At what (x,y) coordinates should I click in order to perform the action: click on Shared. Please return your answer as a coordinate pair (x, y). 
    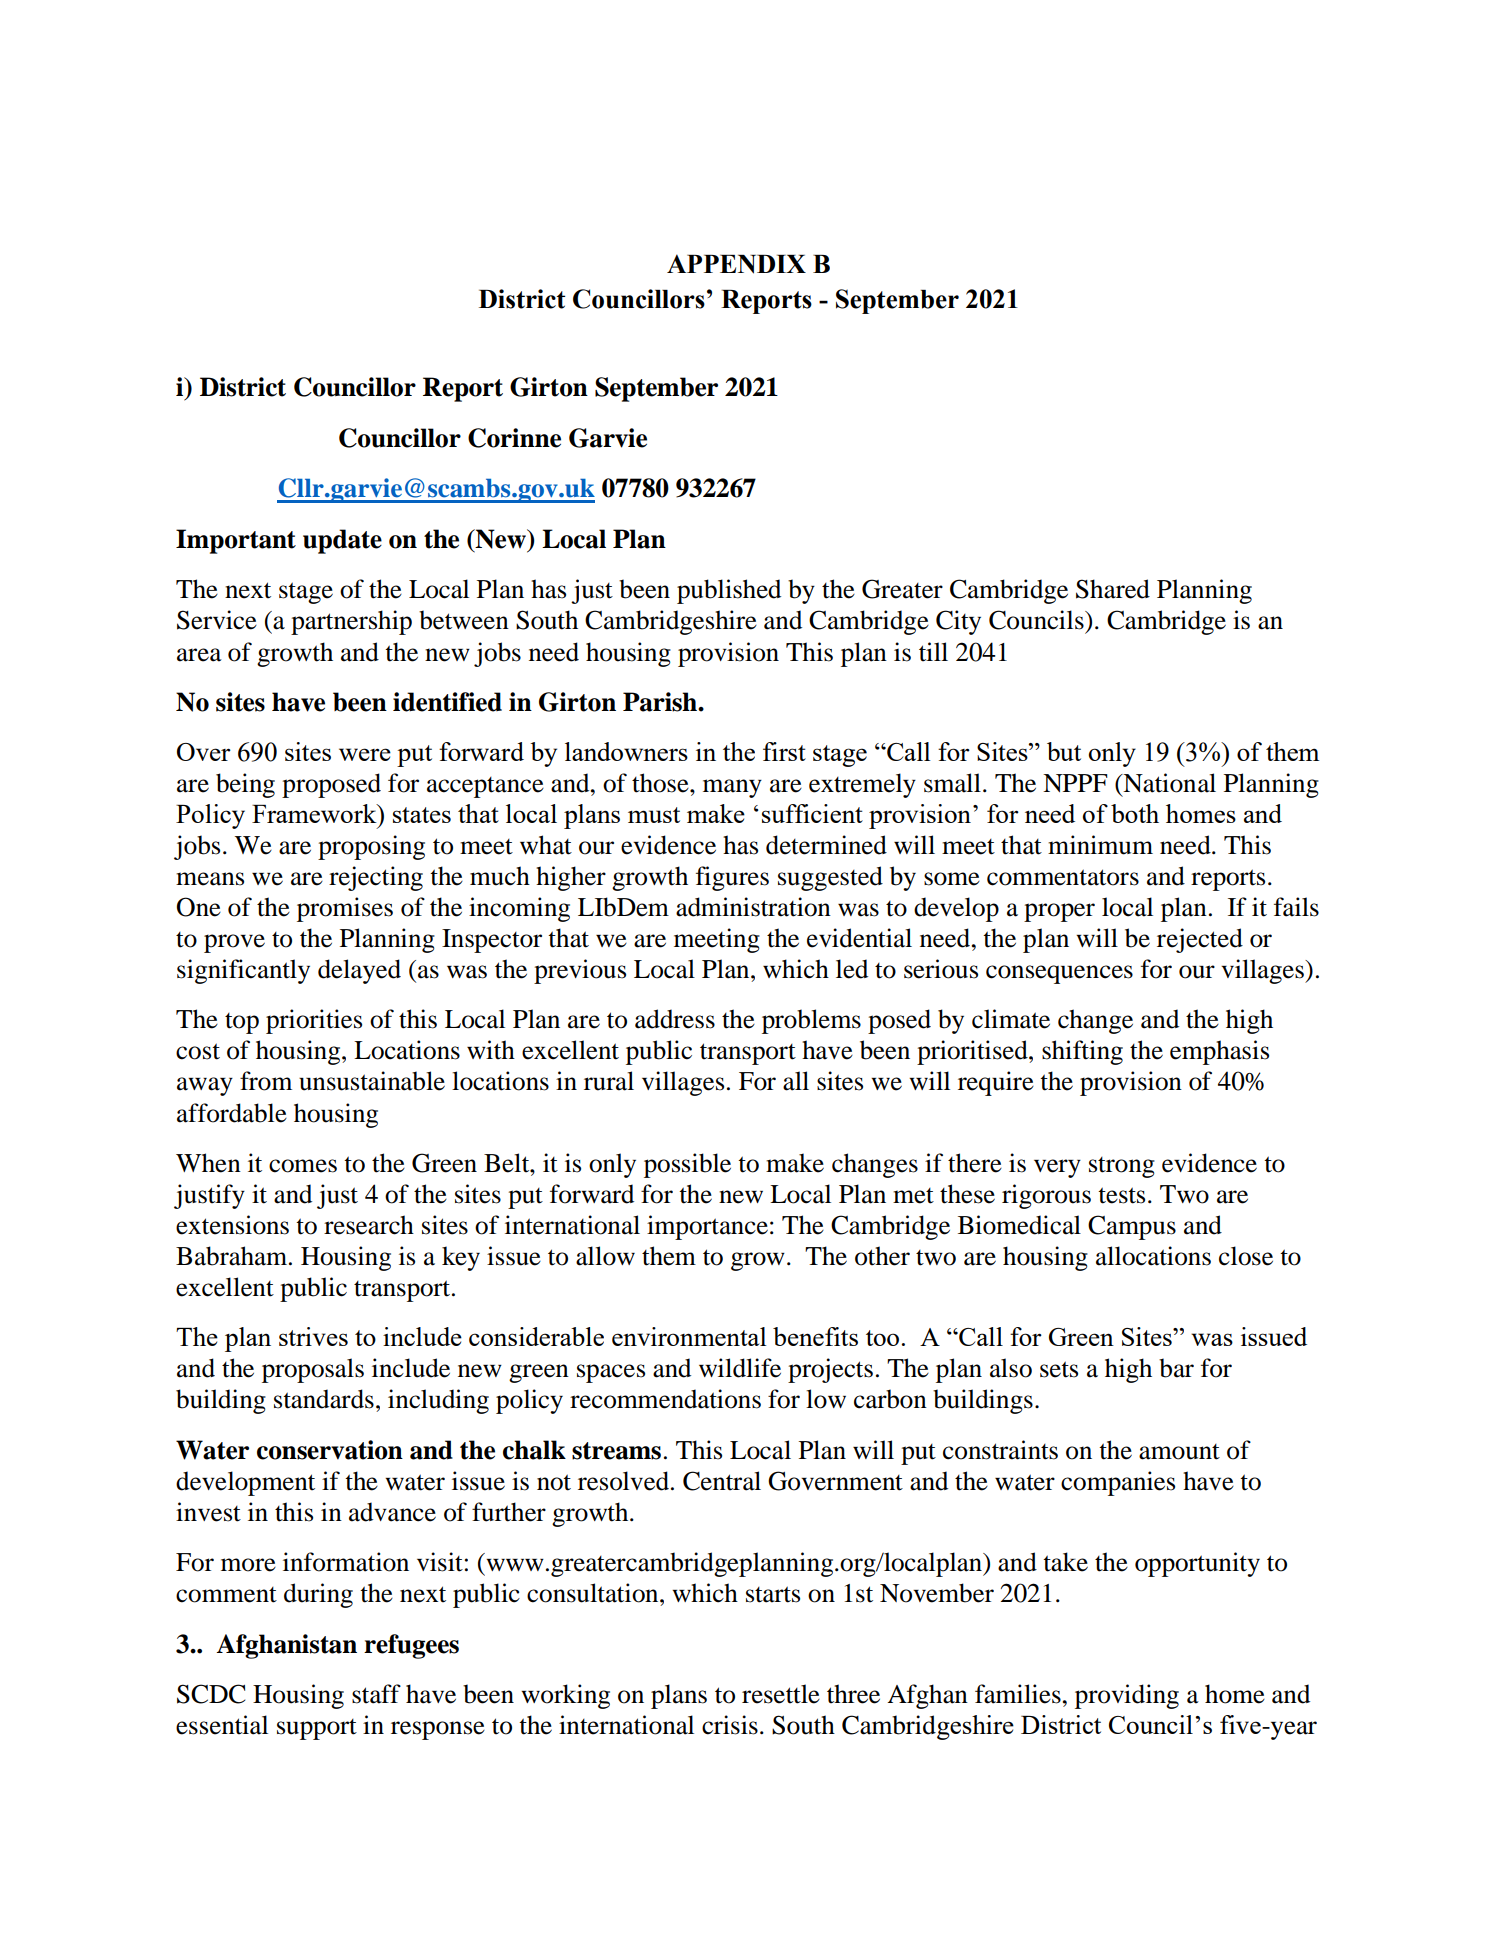
    Looking at the image, I should click on (1113, 589).
